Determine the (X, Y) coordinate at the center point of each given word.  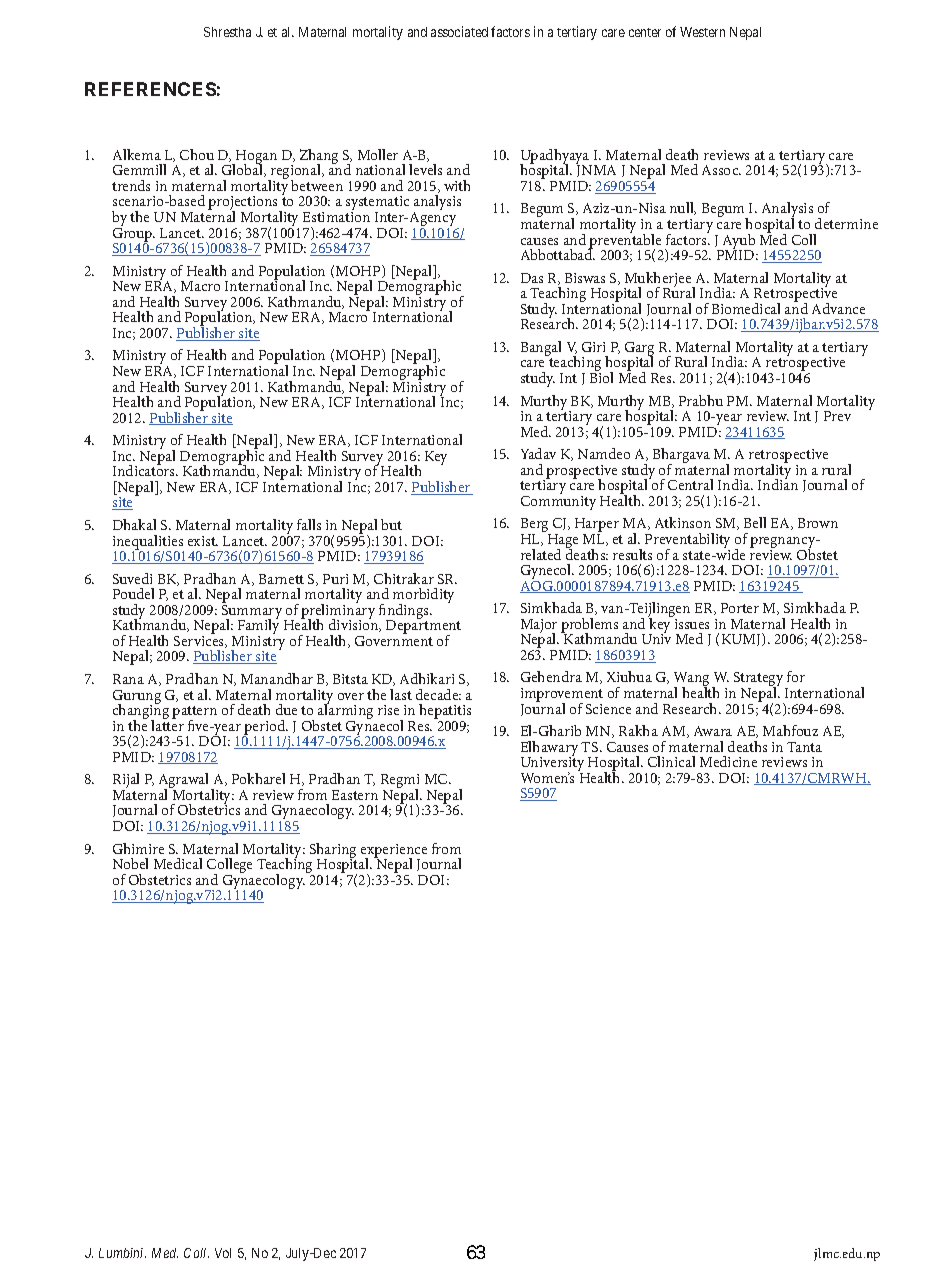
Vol (223, 1253)
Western (702, 32)
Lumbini (122, 1253)
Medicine (728, 761)
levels (425, 169)
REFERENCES (150, 89)
